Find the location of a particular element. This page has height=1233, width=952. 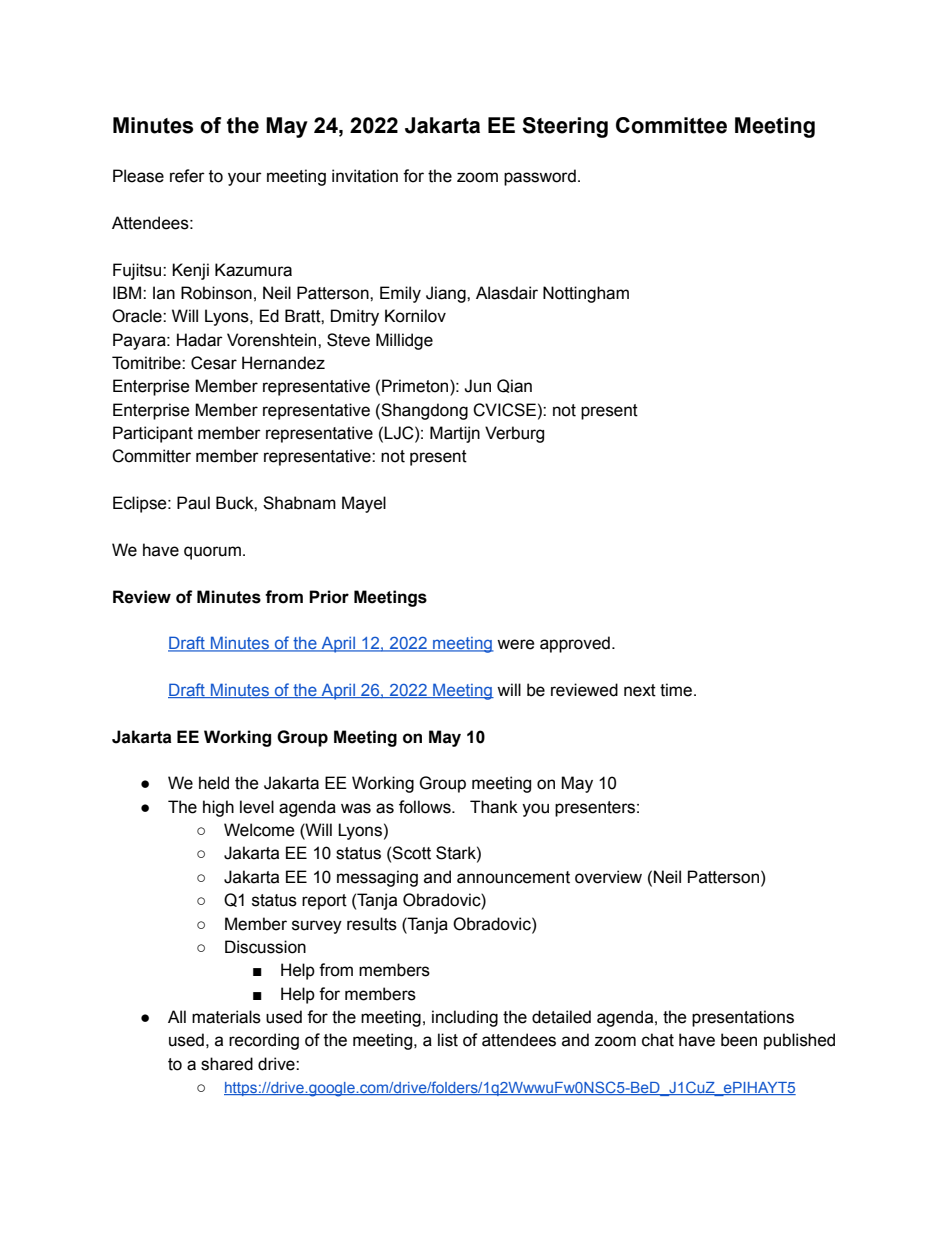

Thank is located at coordinates (494, 807).
